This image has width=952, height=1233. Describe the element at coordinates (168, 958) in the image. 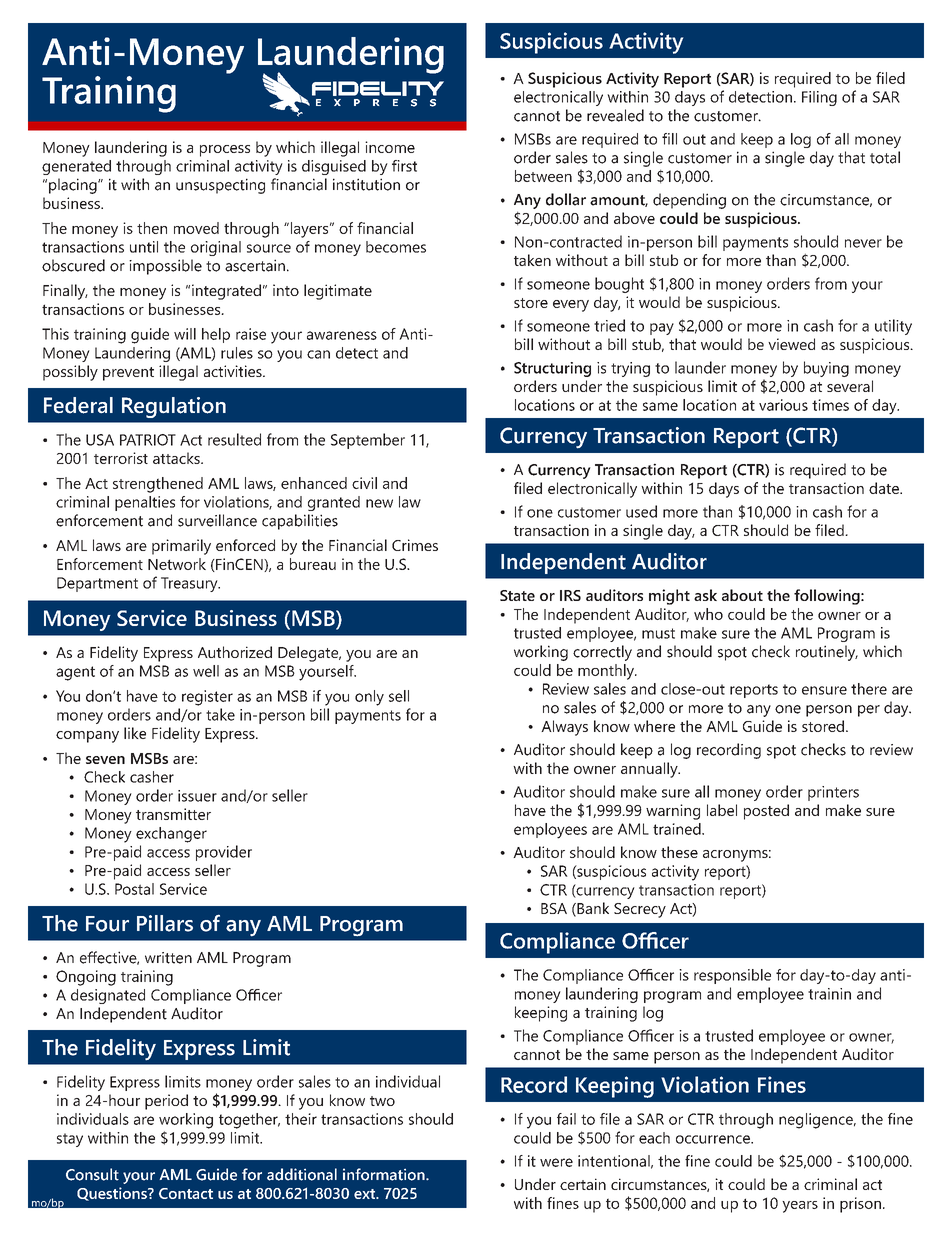

I see `written` at that location.
